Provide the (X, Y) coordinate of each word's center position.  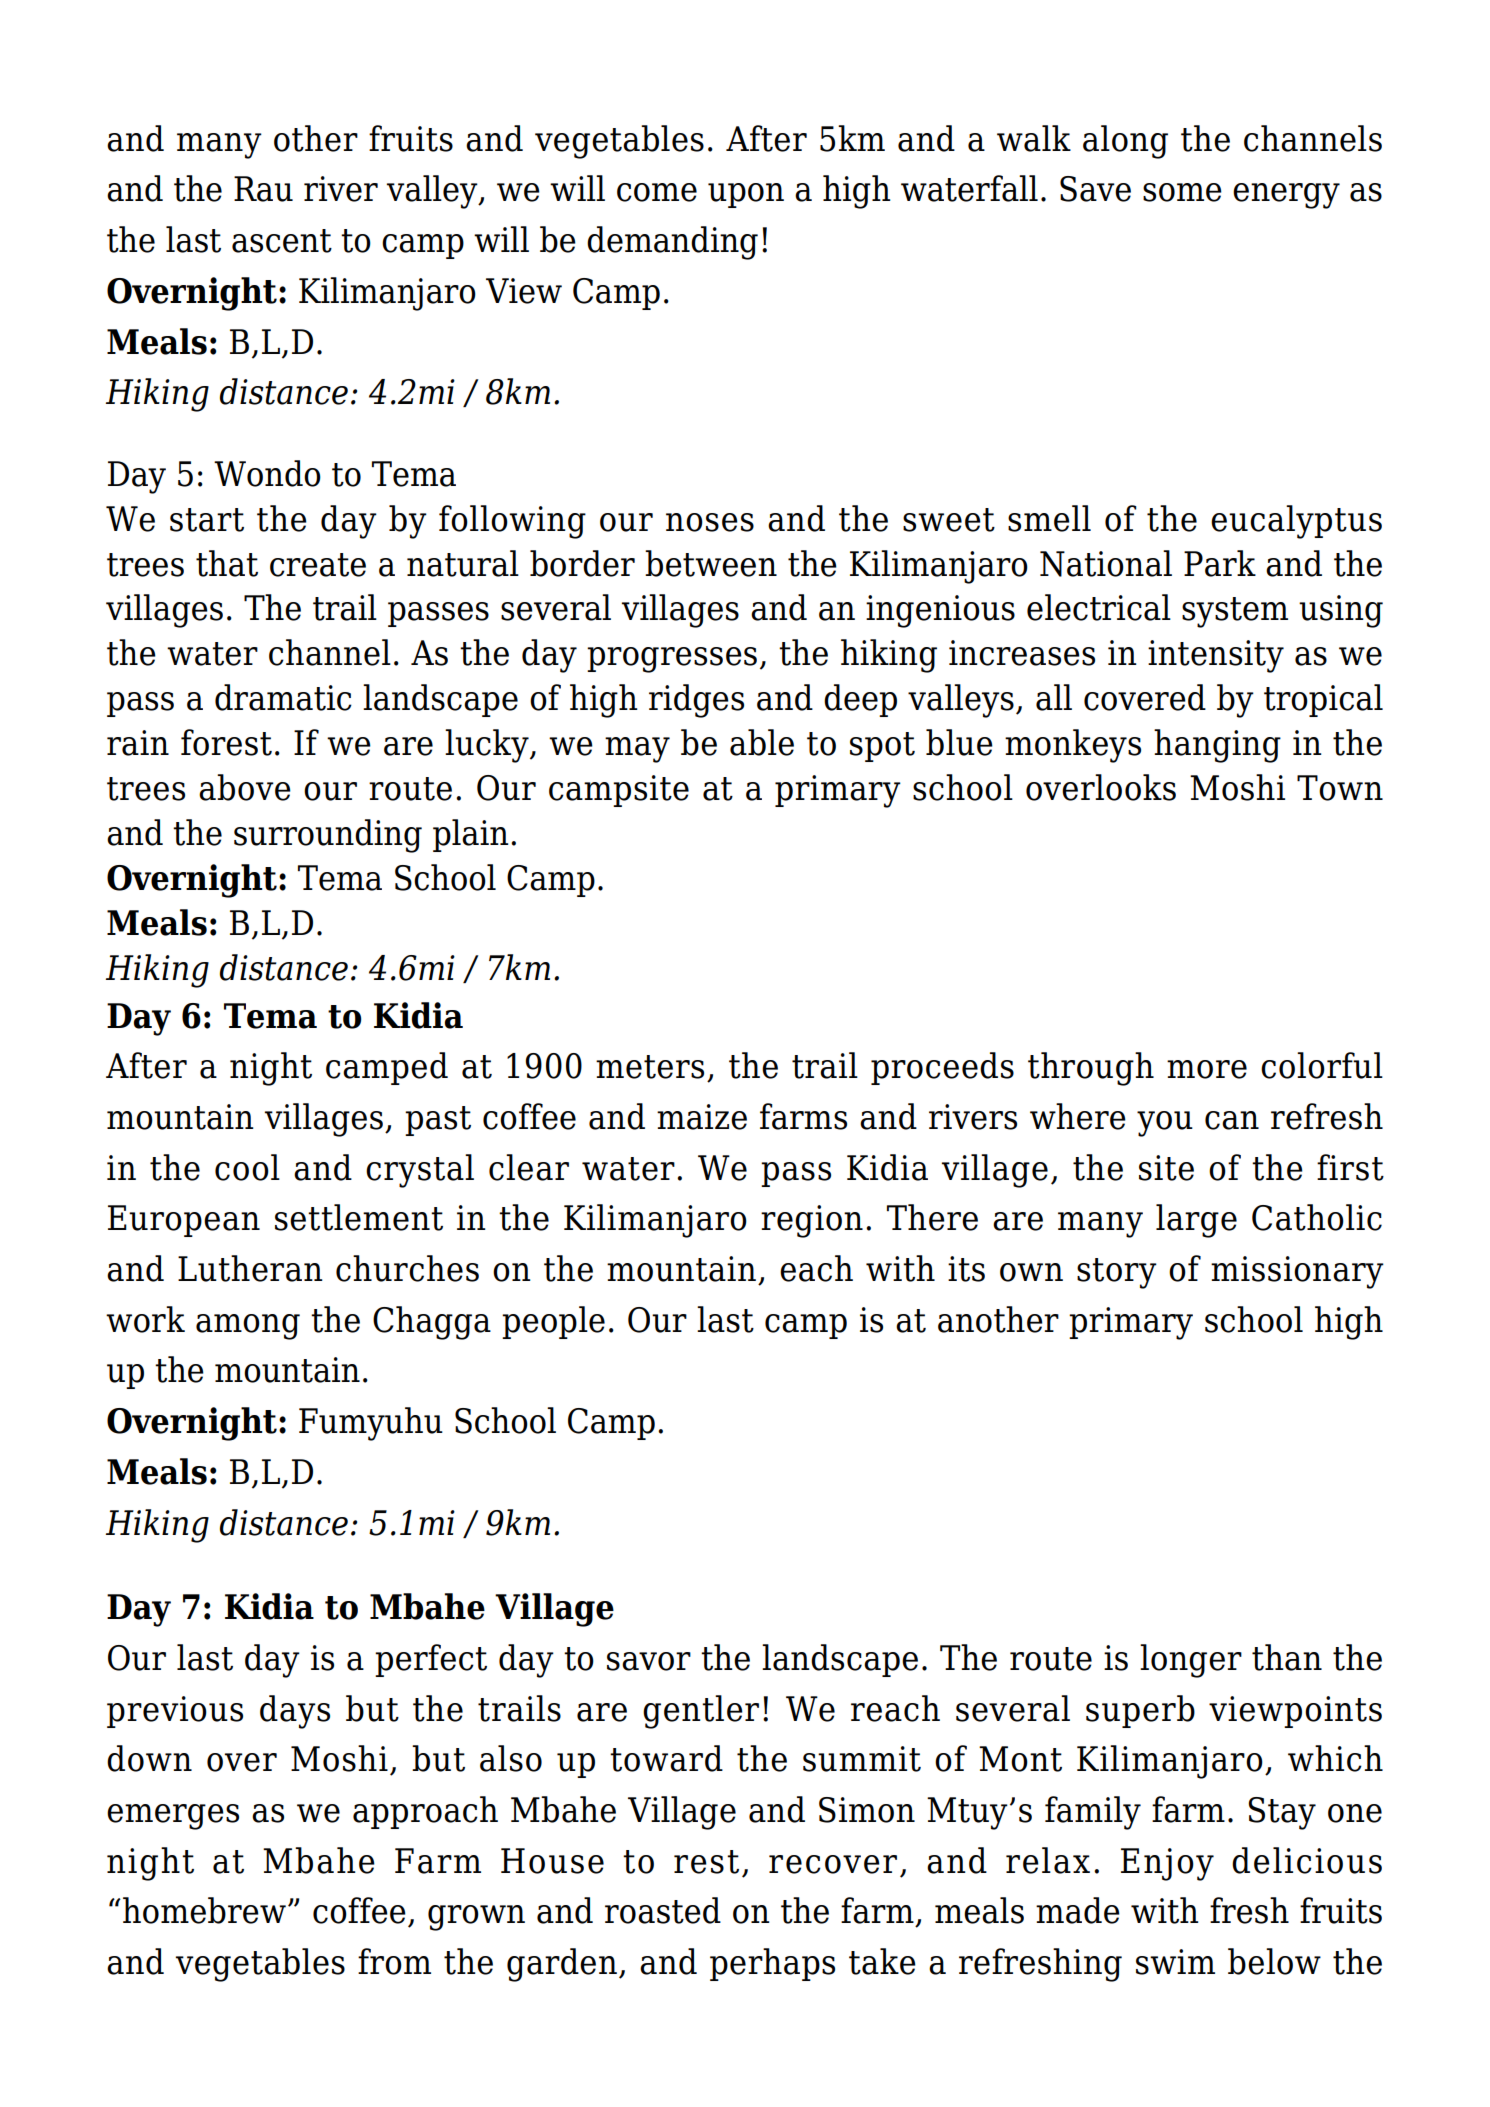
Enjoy (1167, 1864)
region (812, 1221)
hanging (1217, 746)
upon (746, 195)
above (245, 787)
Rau (263, 189)
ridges (696, 701)
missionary (1297, 1272)
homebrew (204, 1910)
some (1182, 192)
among (248, 1327)
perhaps (772, 1964)
